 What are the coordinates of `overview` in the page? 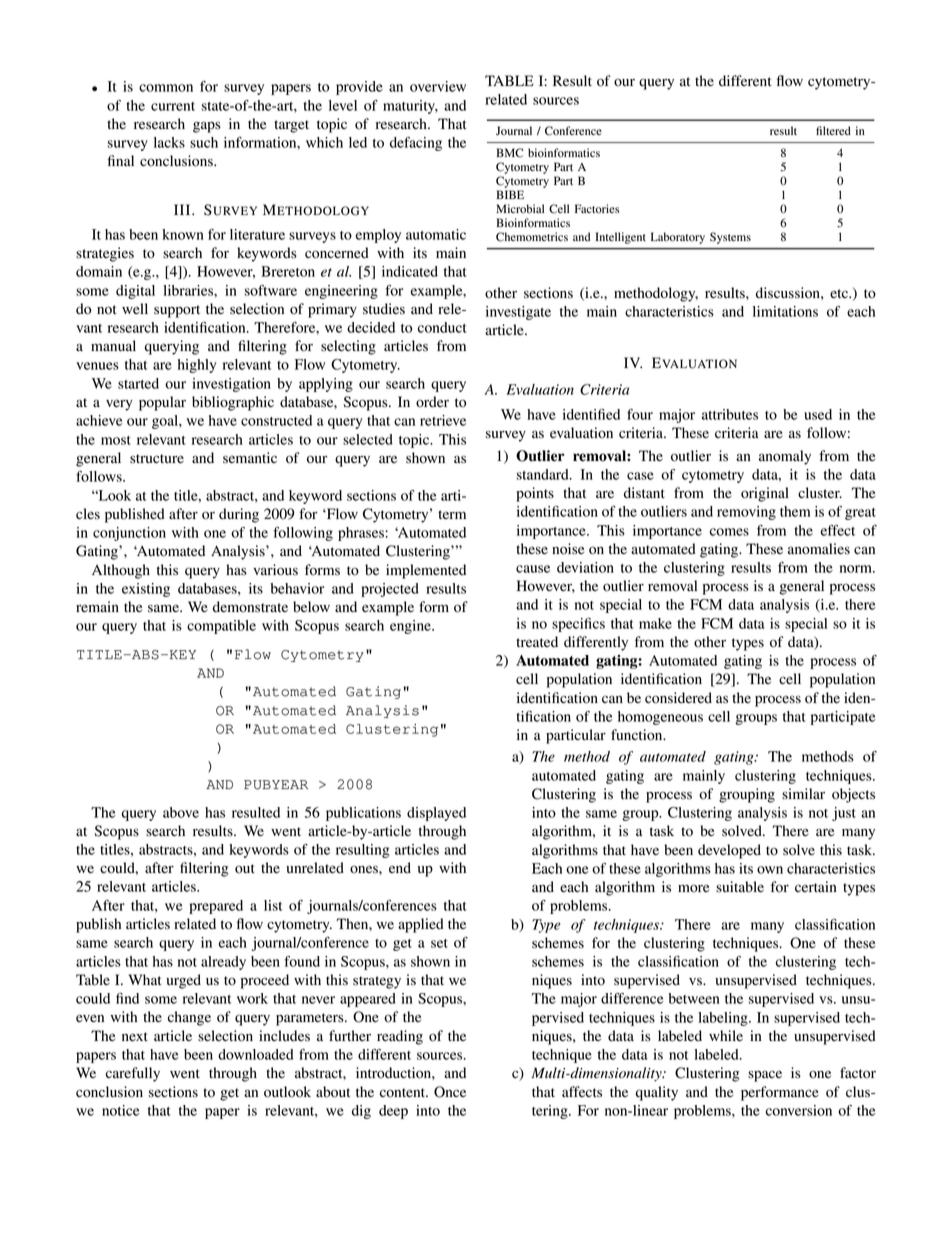 It's located at (438, 86).
